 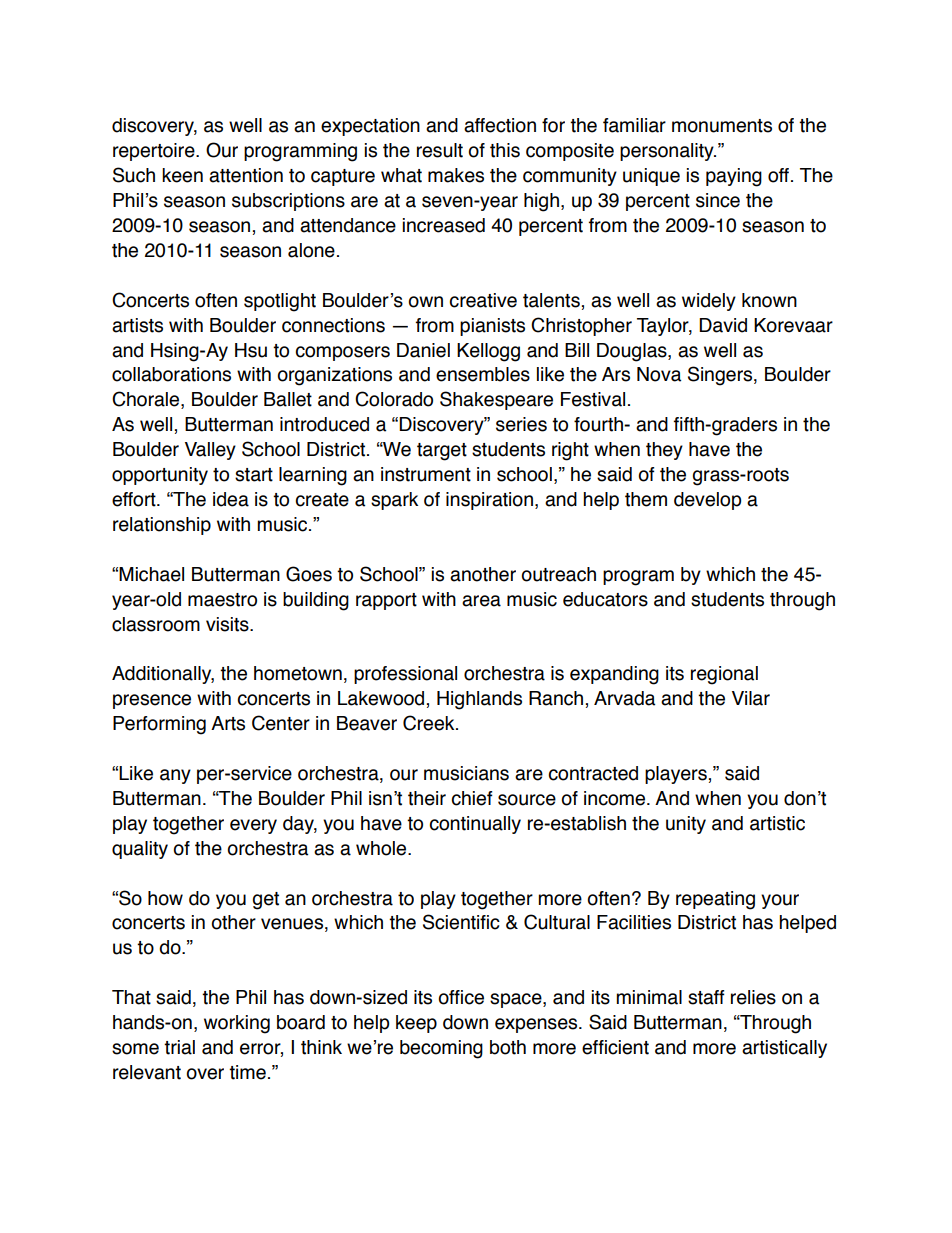 What do you see at coordinates (481, 601) in the page?
I see `area` at bounding box center [481, 601].
